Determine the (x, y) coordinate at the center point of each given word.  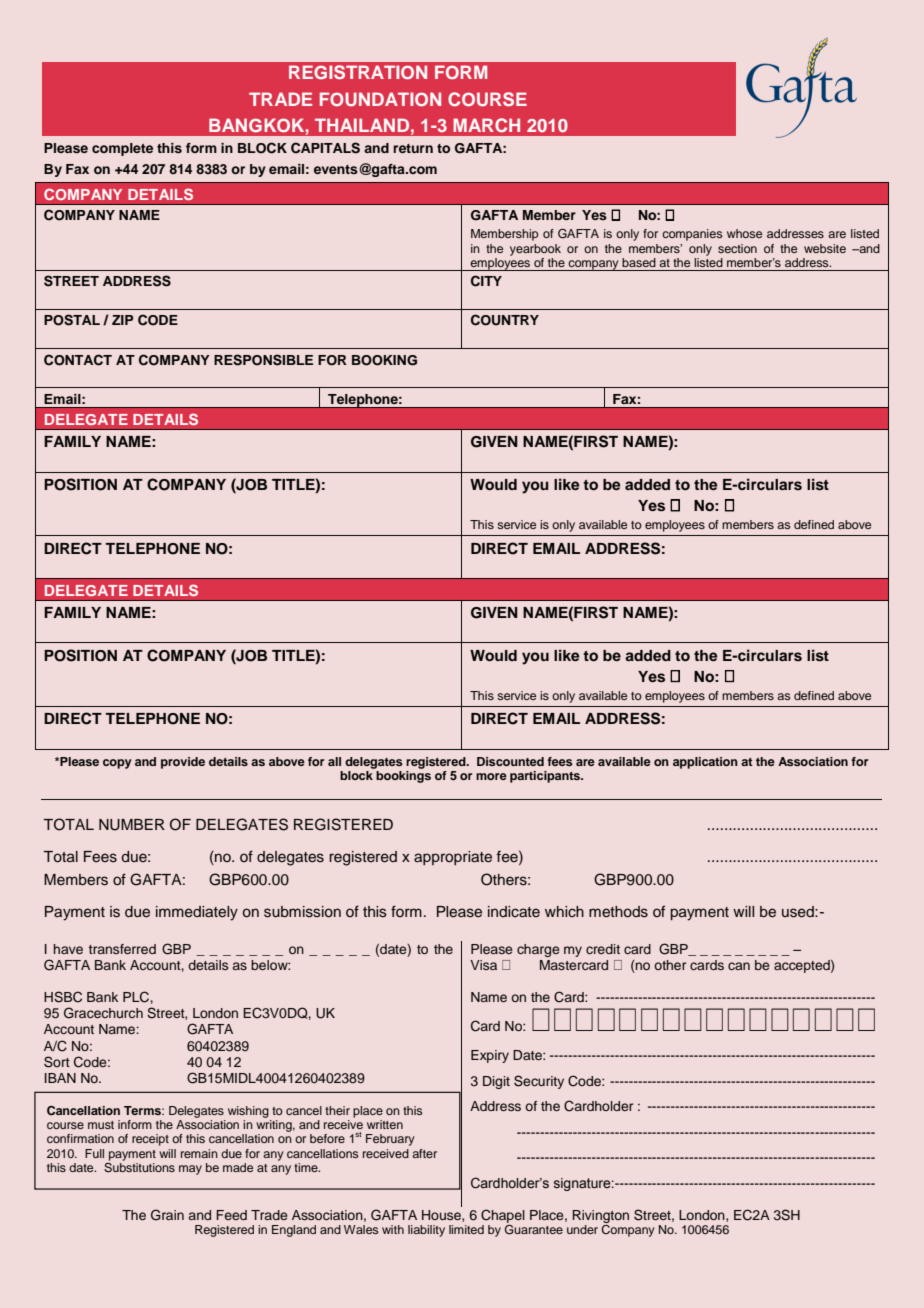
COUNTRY (505, 320)
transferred (122, 949)
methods (618, 912)
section (737, 248)
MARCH (486, 125)
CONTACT (78, 360)
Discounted (510, 761)
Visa (483, 965)
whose (744, 233)
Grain (167, 1215)
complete (122, 149)
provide (183, 763)
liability (426, 1231)
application (705, 763)
